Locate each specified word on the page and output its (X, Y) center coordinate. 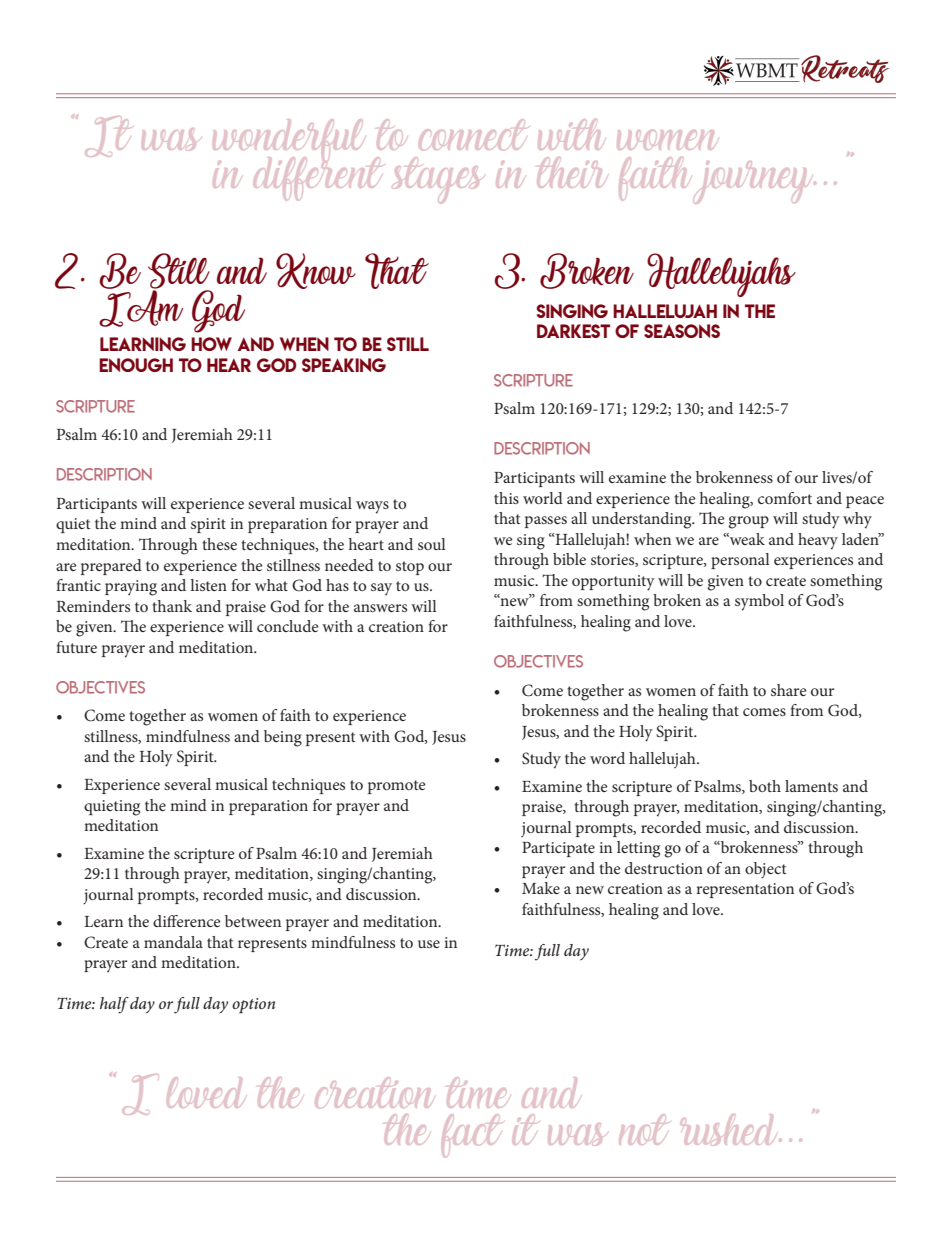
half (114, 1005)
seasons (682, 331)
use (429, 944)
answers (380, 608)
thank (172, 606)
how (211, 344)
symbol (759, 602)
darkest (573, 331)
